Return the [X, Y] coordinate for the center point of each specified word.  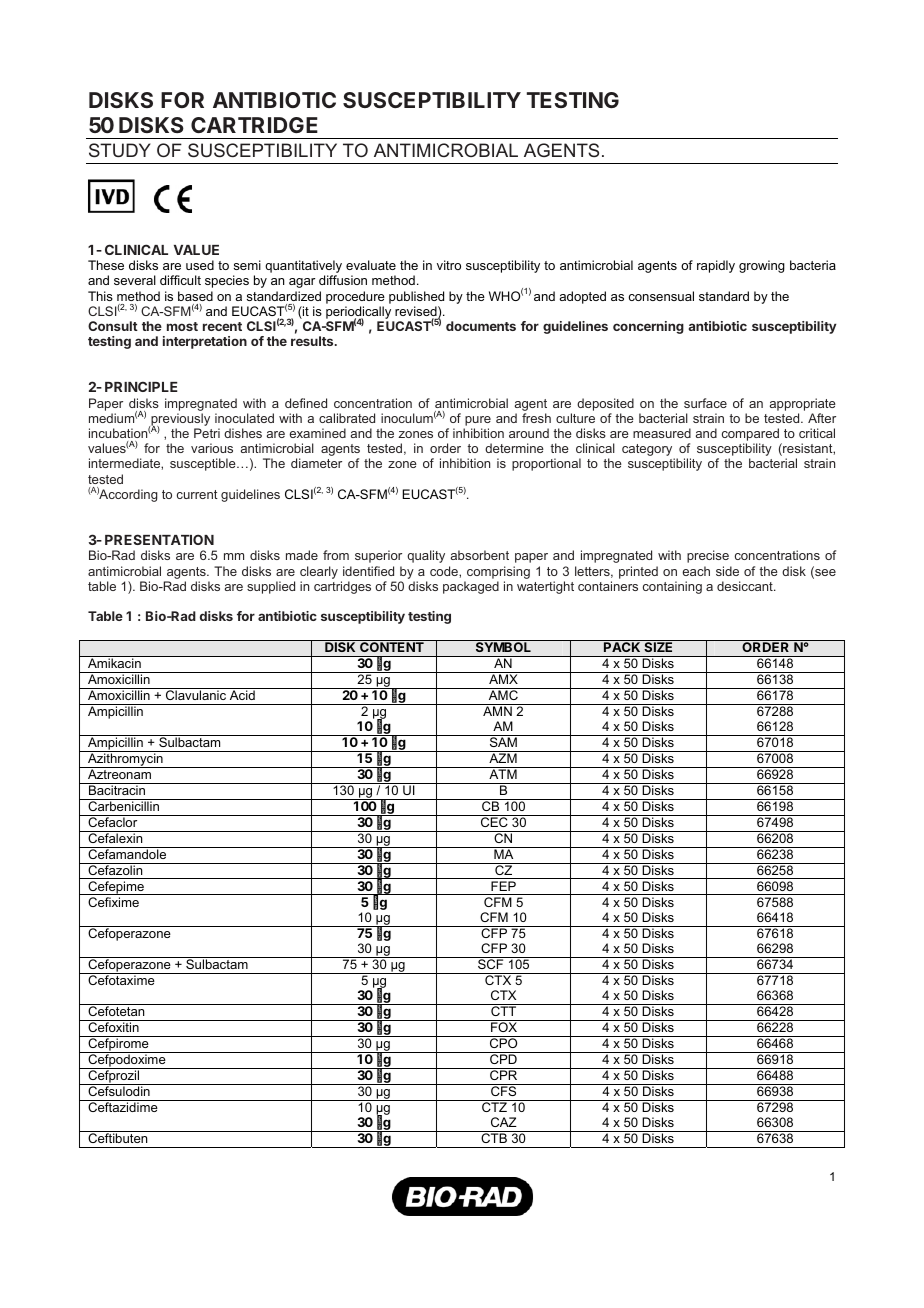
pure [478, 421]
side [727, 571]
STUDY [120, 150]
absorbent [480, 555]
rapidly [716, 266]
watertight [545, 587]
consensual [661, 296]
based [195, 296]
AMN [497, 711]
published [416, 297]
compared [750, 436]
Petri [207, 433]
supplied [271, 587]
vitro [449, 265]
